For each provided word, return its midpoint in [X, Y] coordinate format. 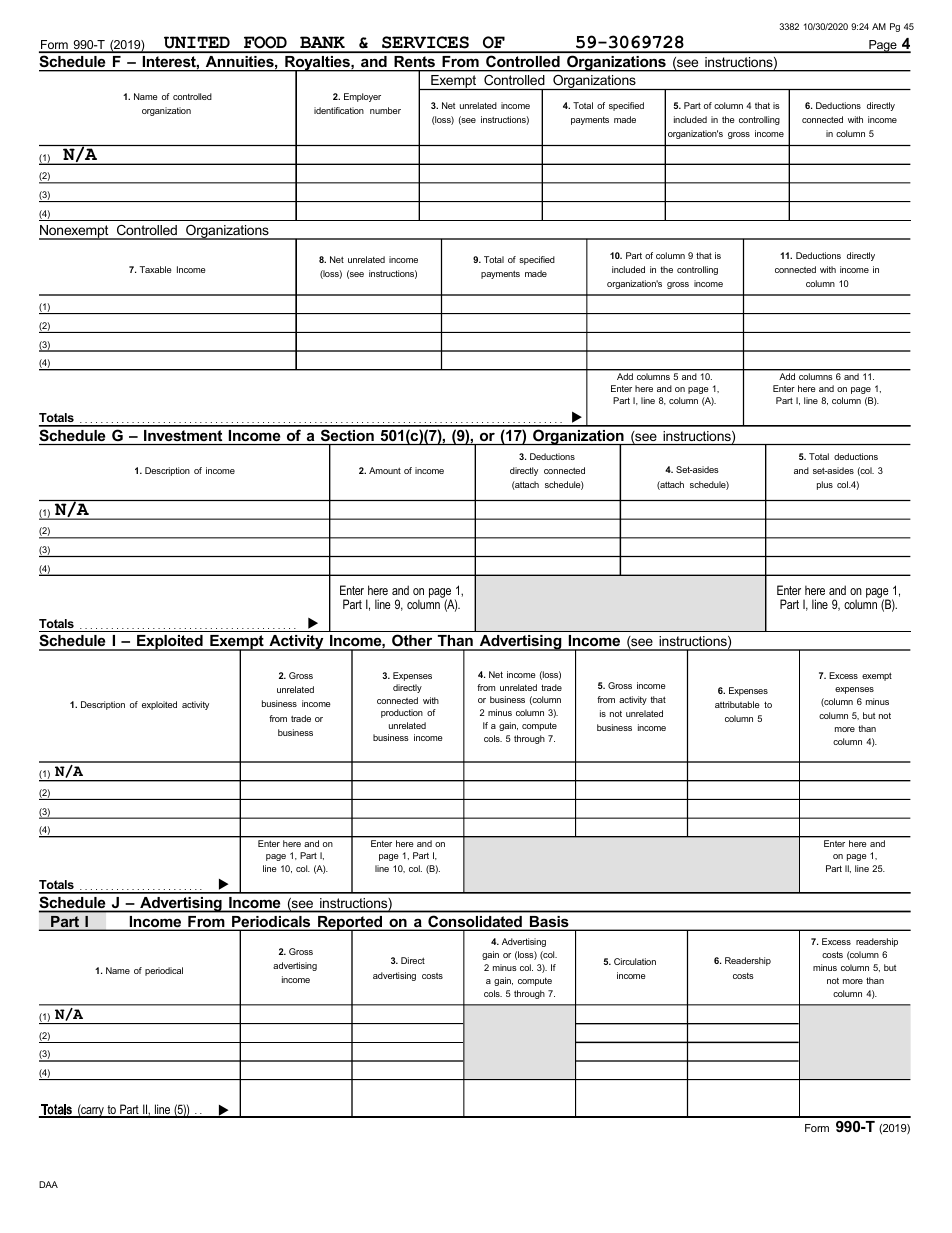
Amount [385, 470]
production [402, 713]
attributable [737, 704]
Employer [362, 97]
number [385, 110]
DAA [48, 1184]
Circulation [635, 961]
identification [339, 110]
